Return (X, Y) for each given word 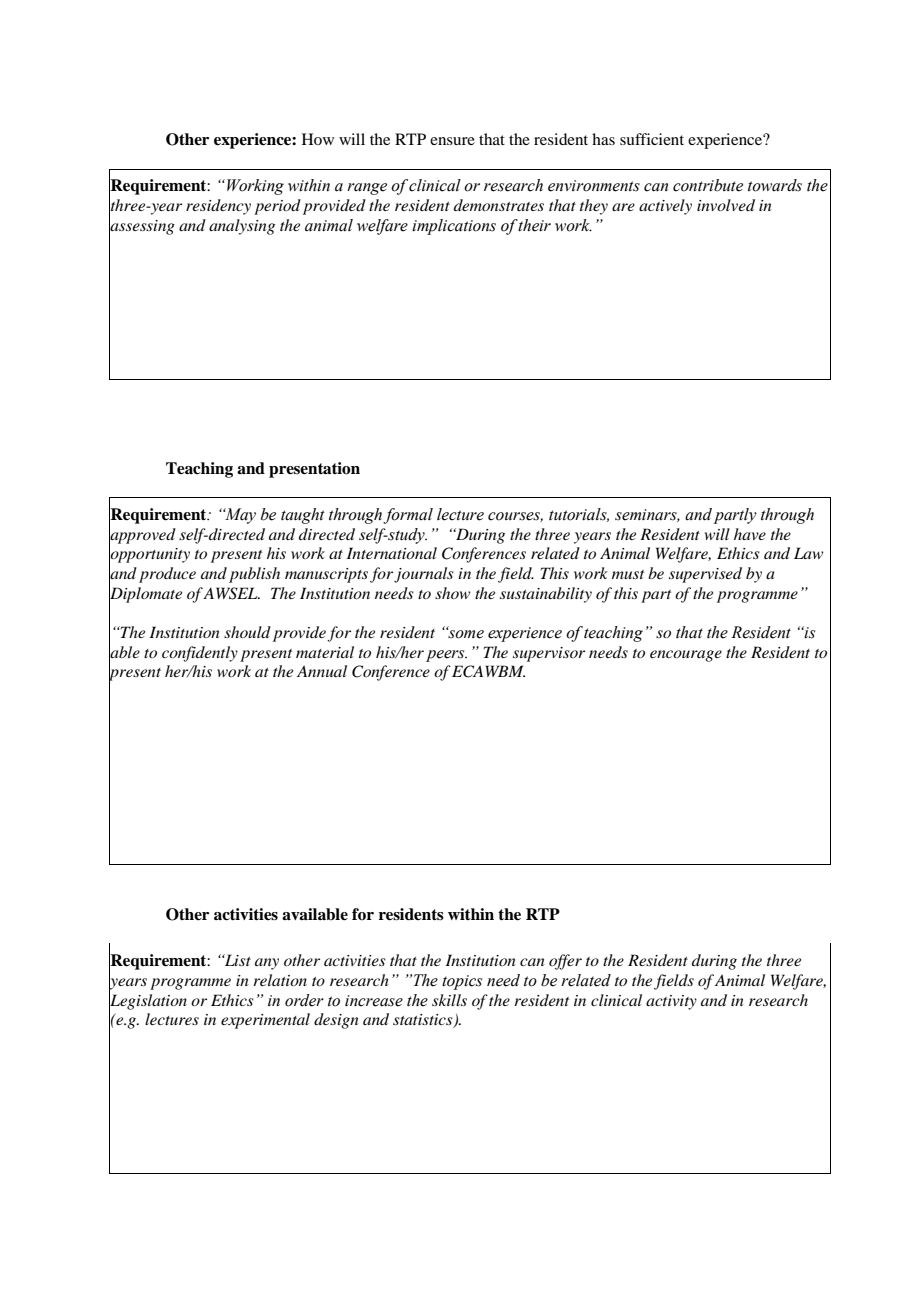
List (236, 960)
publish (254, 575)
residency (218, 207)
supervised (705, 575)
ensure (452, 141)
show (452, 593)
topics (462, 982)
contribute (708, 185)
